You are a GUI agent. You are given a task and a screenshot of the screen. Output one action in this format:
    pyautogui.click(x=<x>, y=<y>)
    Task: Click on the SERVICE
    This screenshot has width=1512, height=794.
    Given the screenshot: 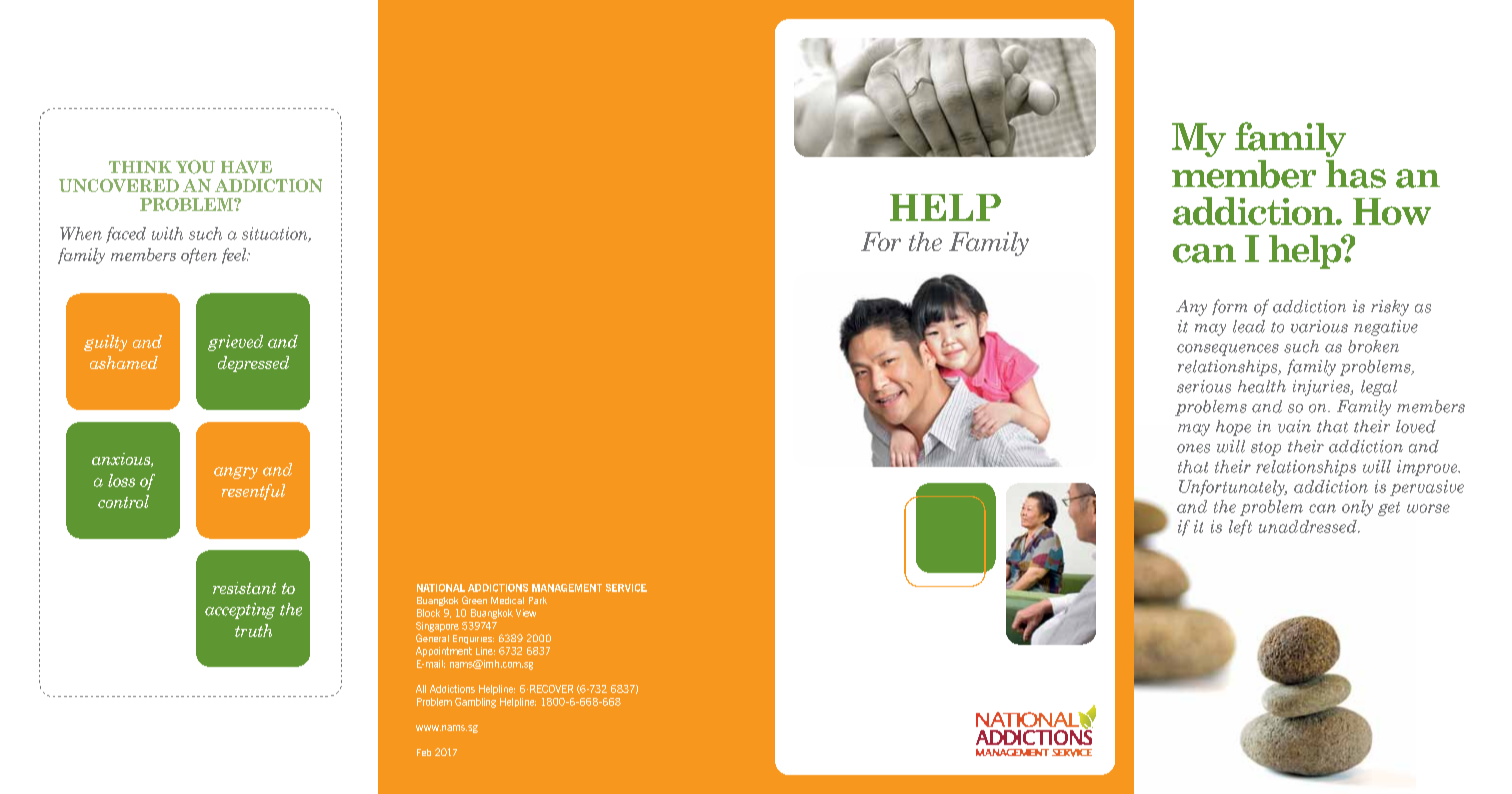 What is the action you would take?
    pyautogui.click(x=626, y=588)
